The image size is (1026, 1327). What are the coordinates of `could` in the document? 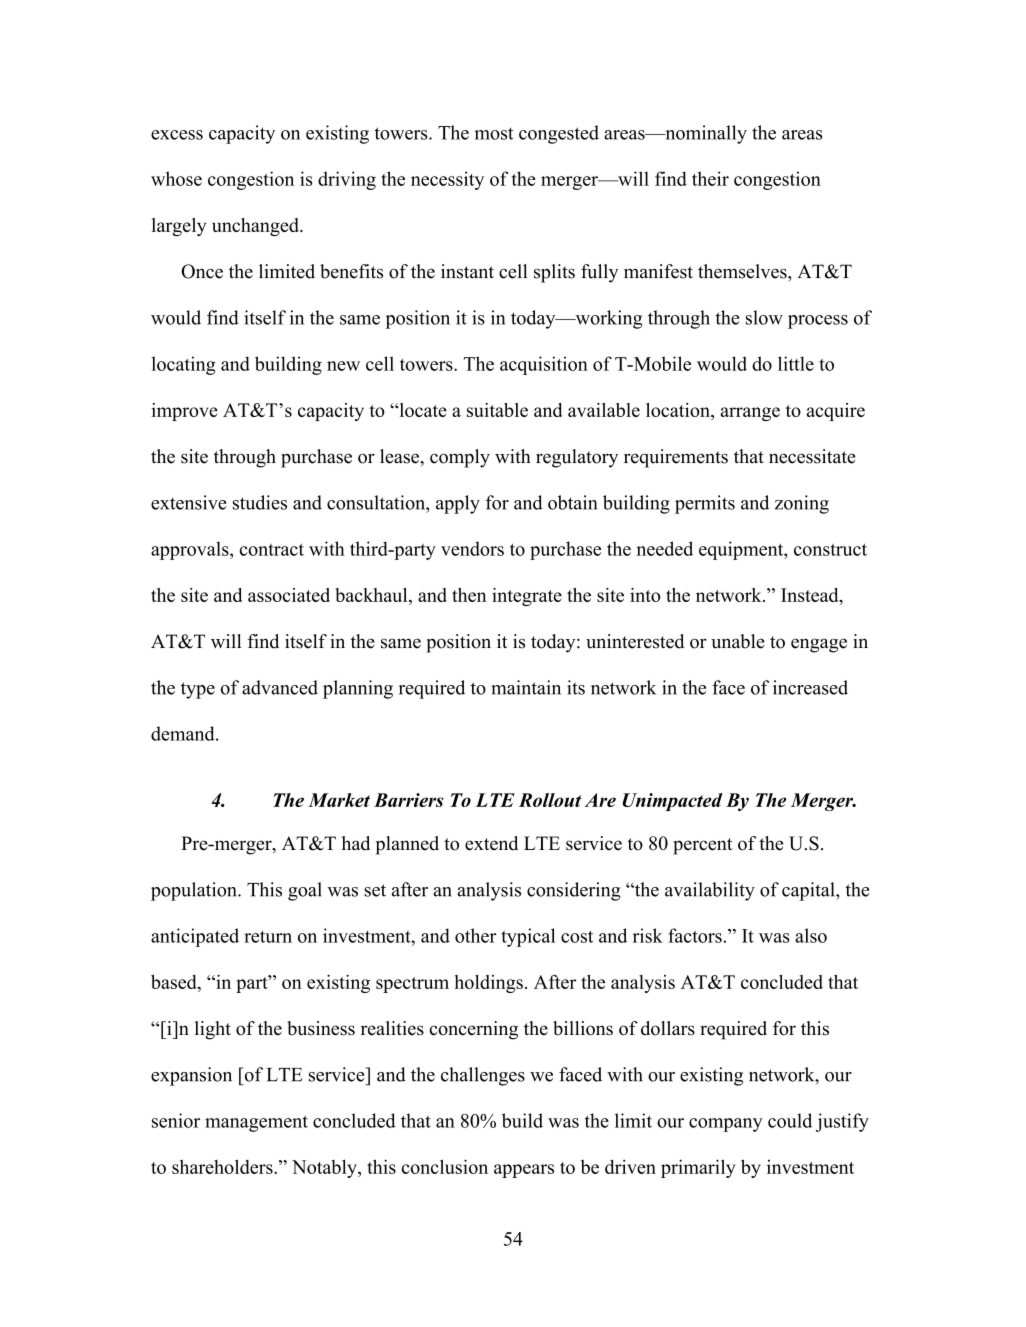 It's located at (790, 1120).
